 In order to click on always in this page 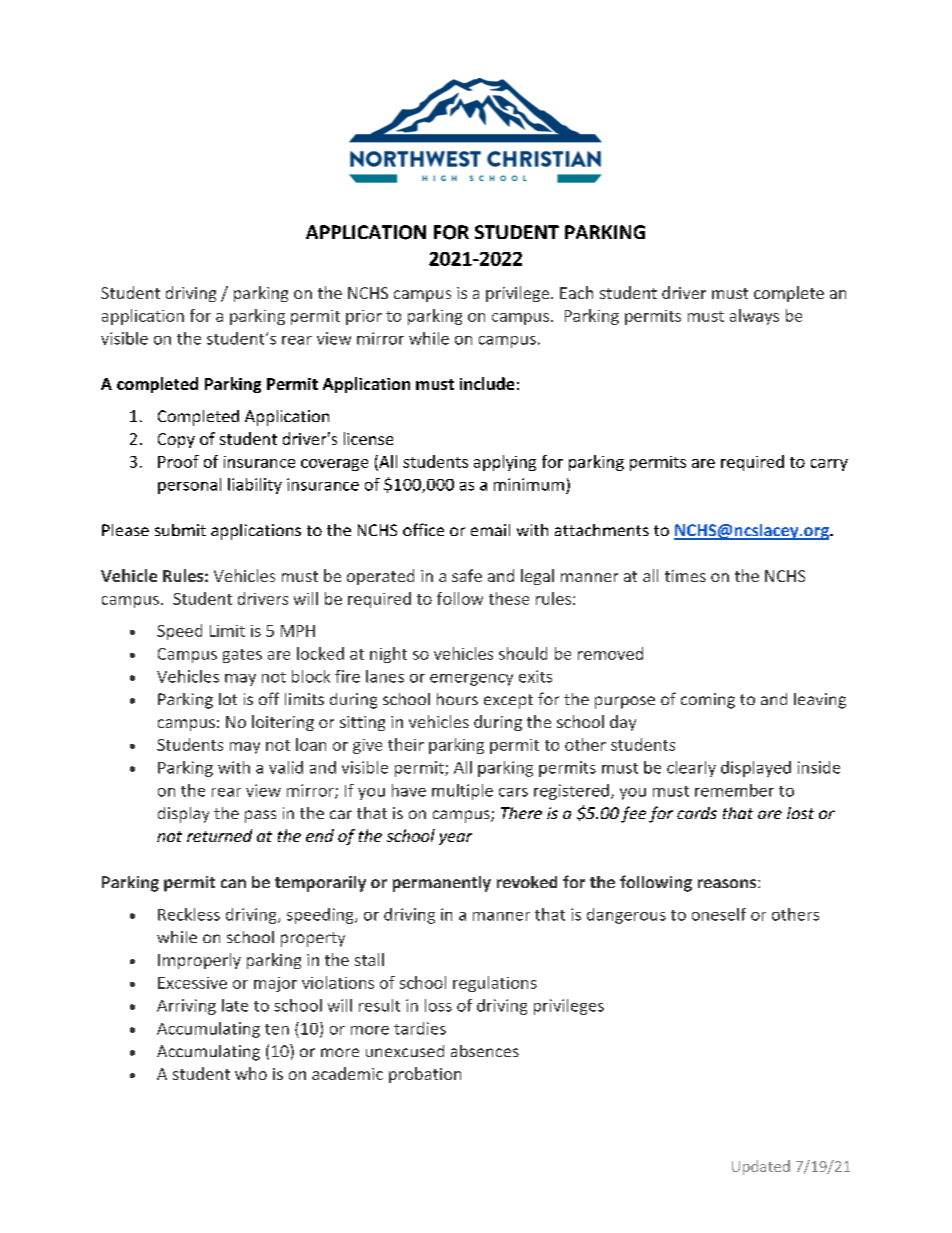, I will do `click(754, 317)`.
